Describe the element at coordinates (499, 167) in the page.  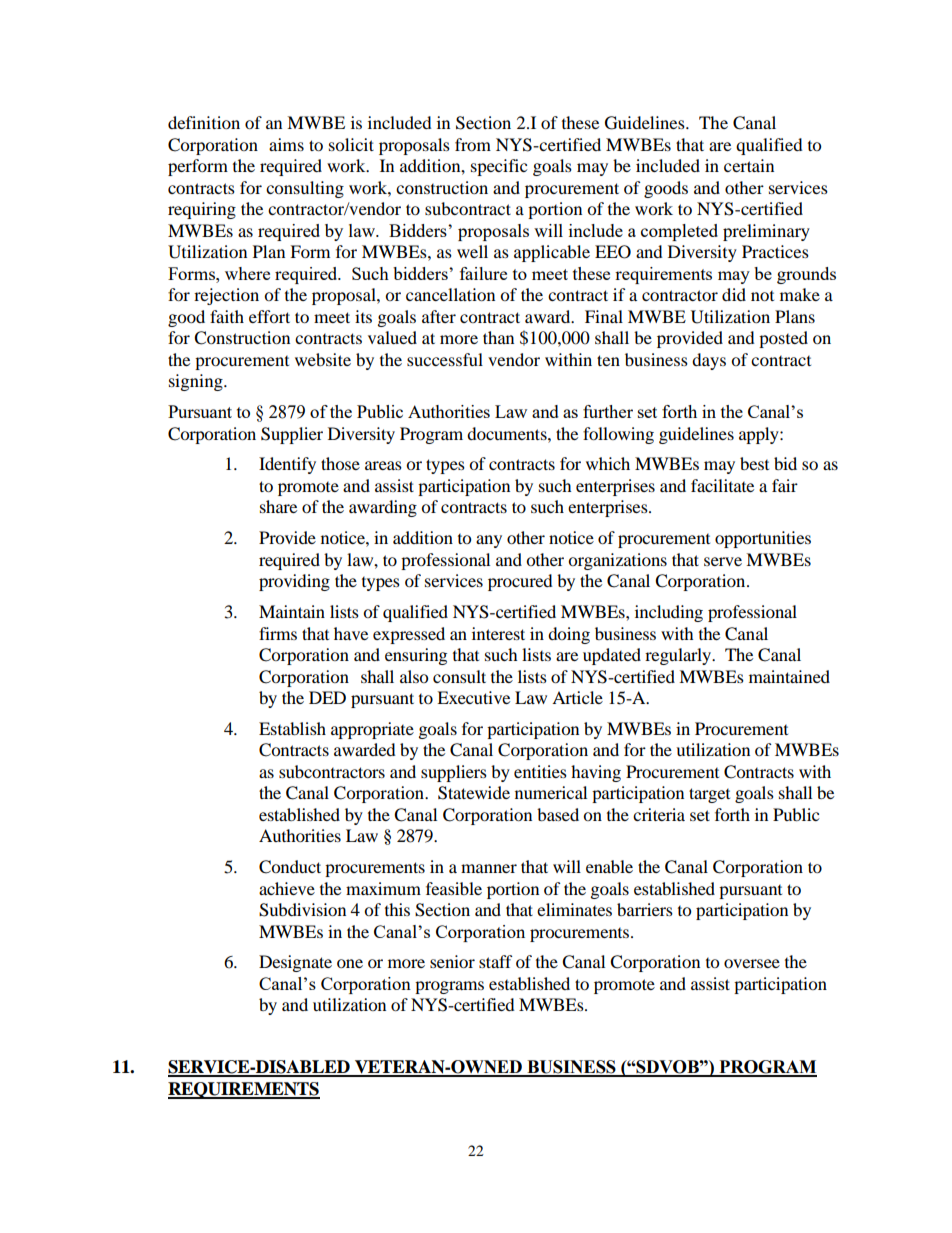
I see `specific` at that location.
